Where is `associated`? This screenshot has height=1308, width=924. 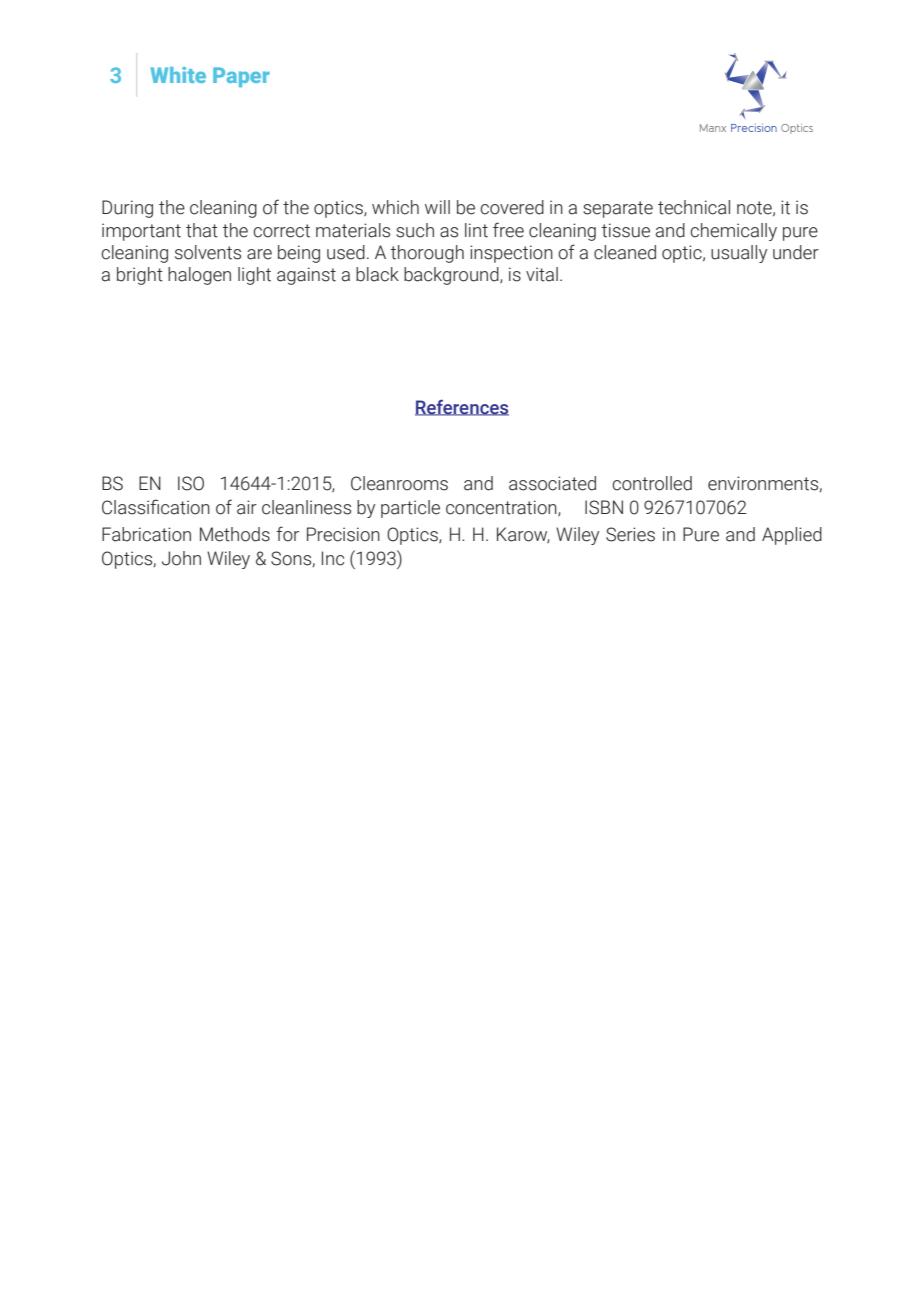 associated is located at coordinates (552, 483).
